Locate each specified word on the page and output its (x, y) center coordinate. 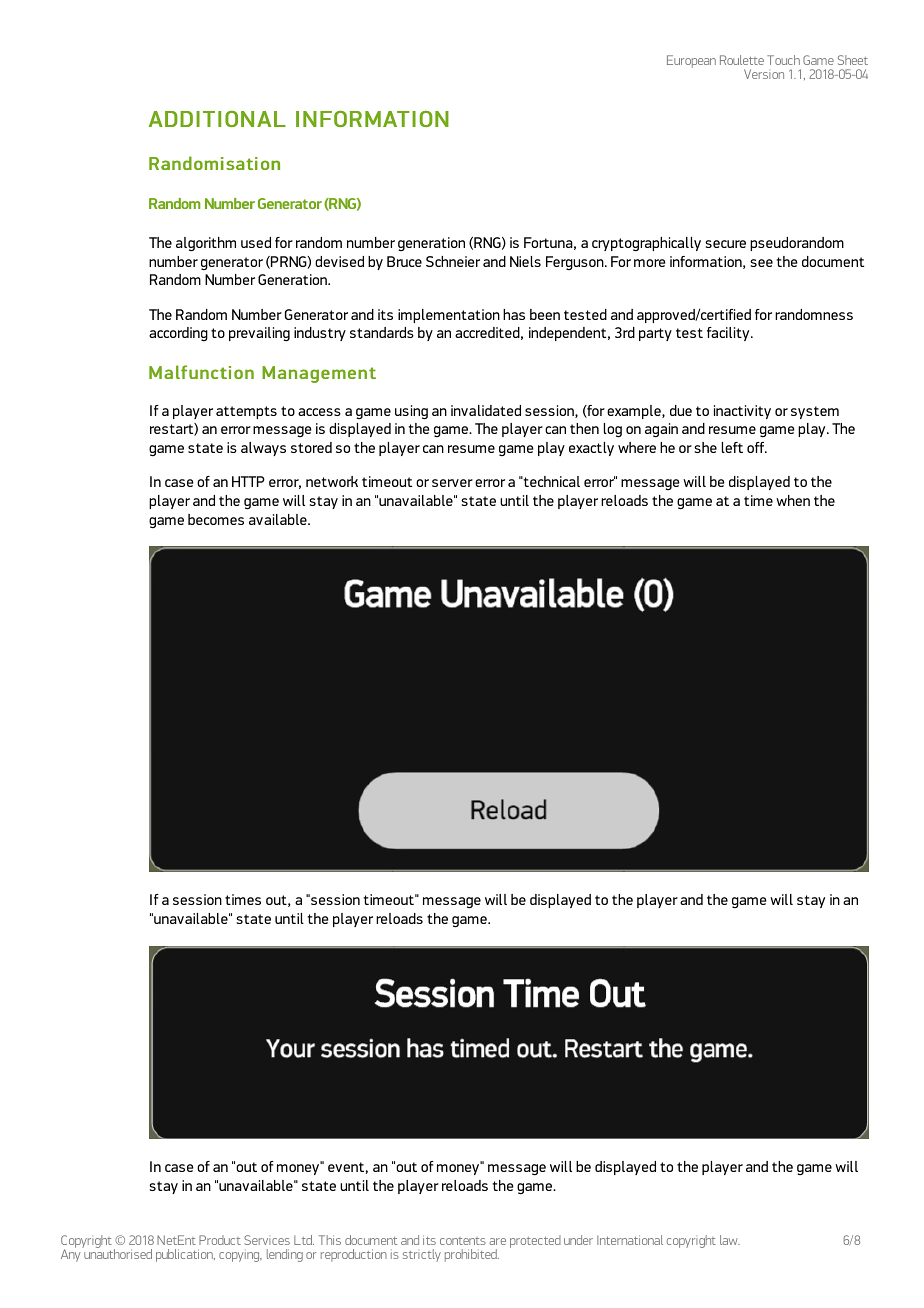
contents (463, 1241)
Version (764, 74)
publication (185, 1255)
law (730, 1240)
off (757, 447)
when (793, 500)
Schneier (453, 261)
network (332, 481)
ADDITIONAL (217, 119)
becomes (216, 519)
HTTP (248, 481)
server (452, 483)
